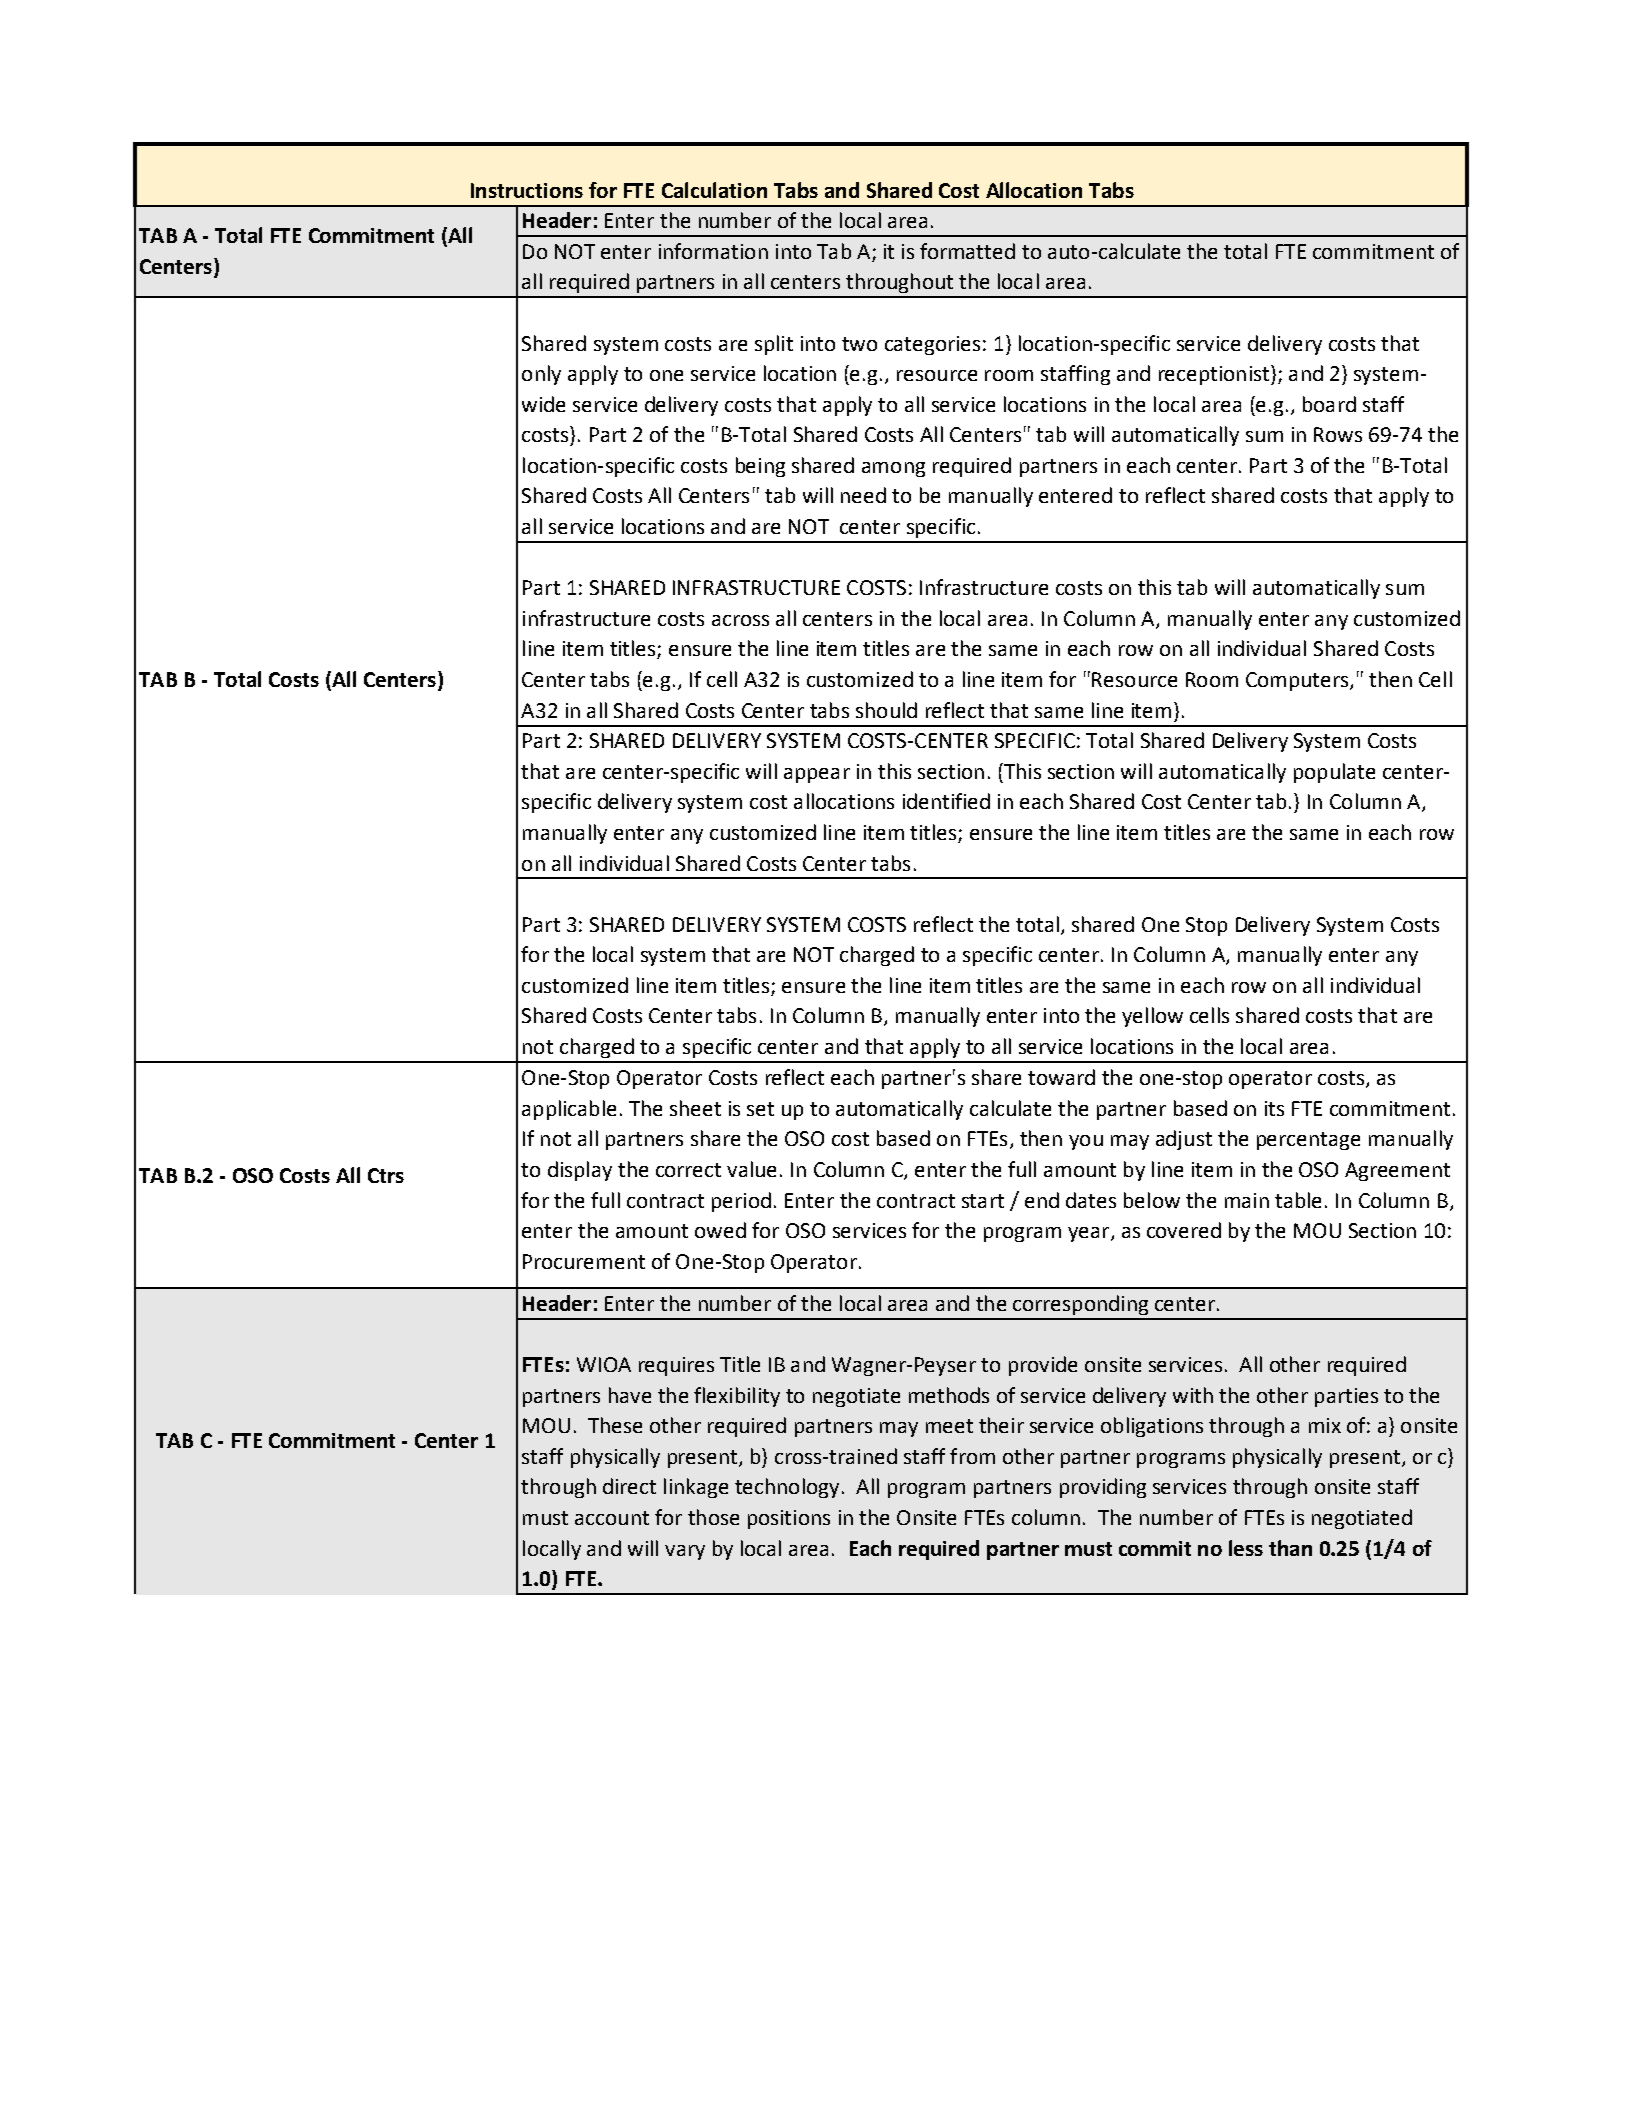  I want to click on receptionist, so click(1215, 375).
